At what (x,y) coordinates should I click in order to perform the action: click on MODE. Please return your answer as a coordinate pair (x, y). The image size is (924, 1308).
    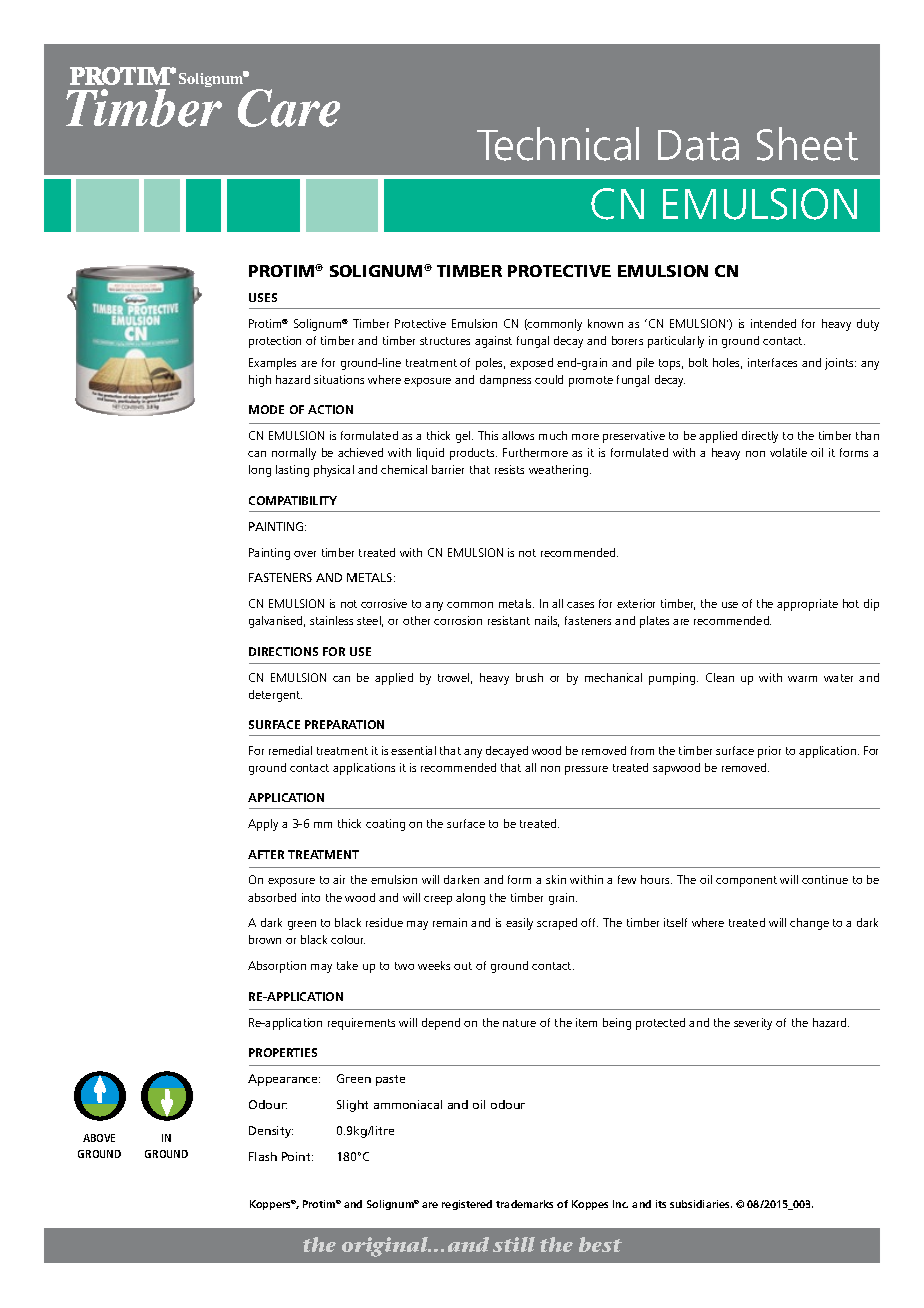
    Looking at the image, I should click on (266, 409).
